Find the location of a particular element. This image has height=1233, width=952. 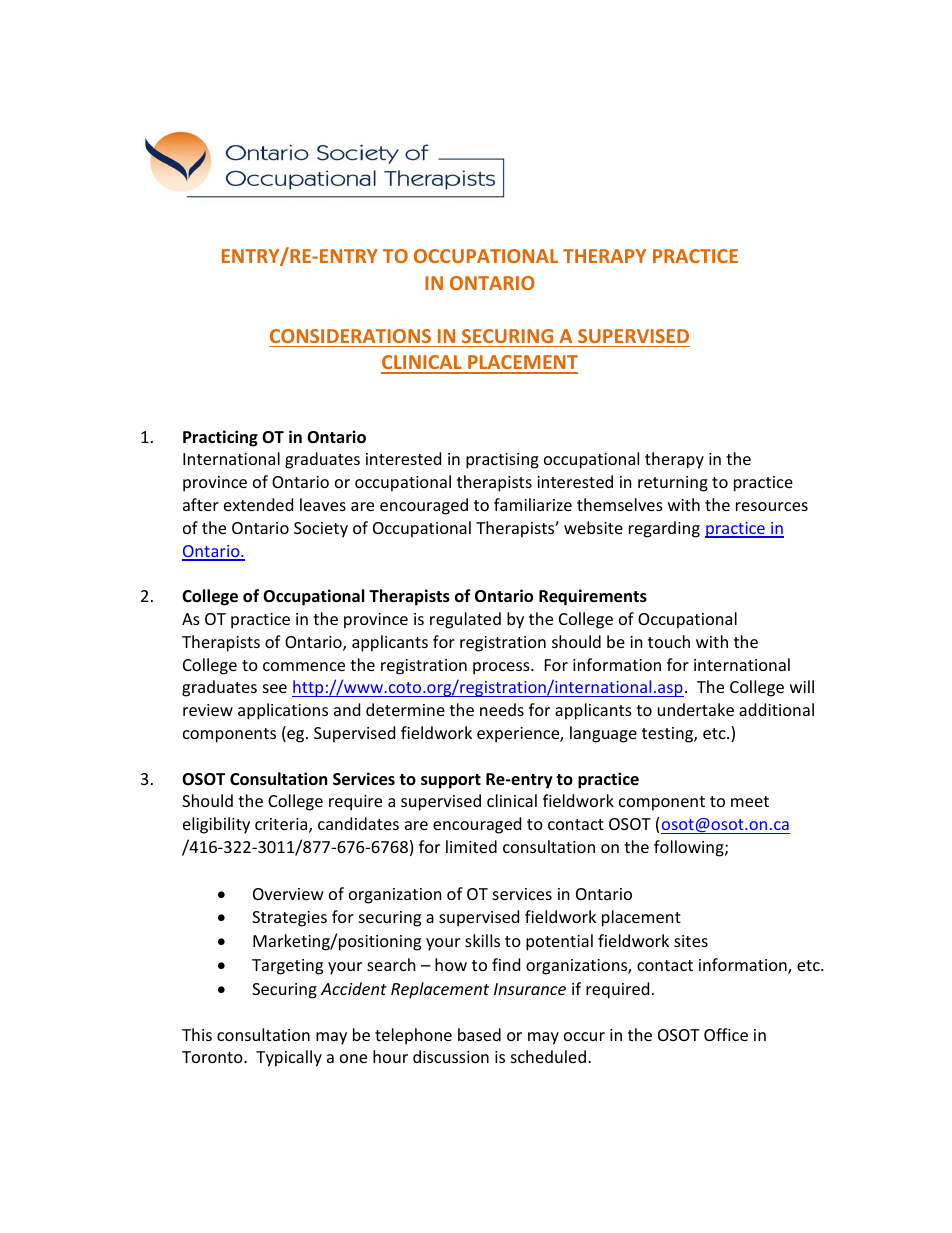

commence is located at coordinates (304, 666).
